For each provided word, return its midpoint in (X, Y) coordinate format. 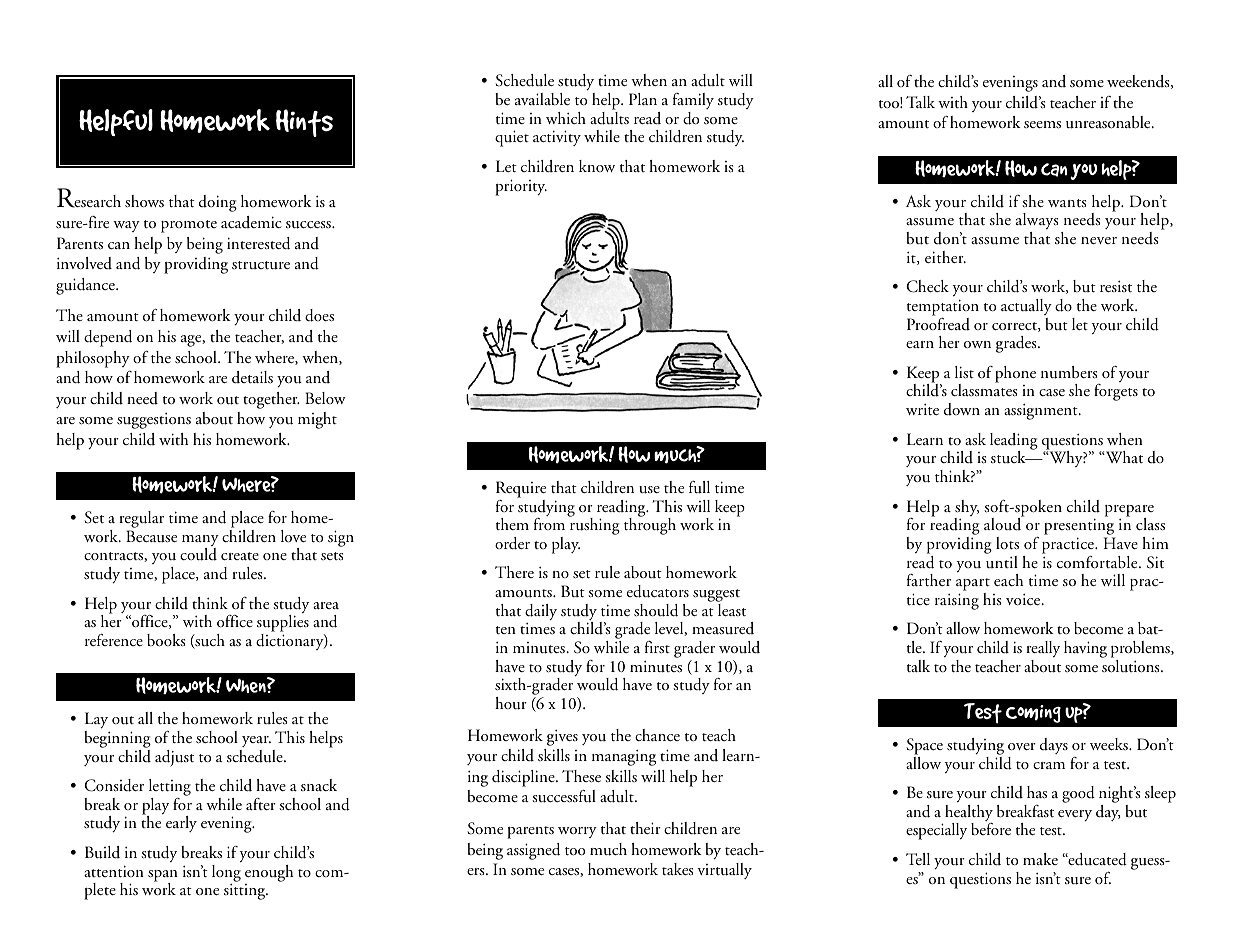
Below (325, 398)
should (656, 610)
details (252, 377)
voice (1024, 599)
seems (1042, 124)
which (566, 118)
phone (1015, 374)
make (1040, 859)
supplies (283, 625)
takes (678, 869)
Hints (304, 123)
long (226, 873)
